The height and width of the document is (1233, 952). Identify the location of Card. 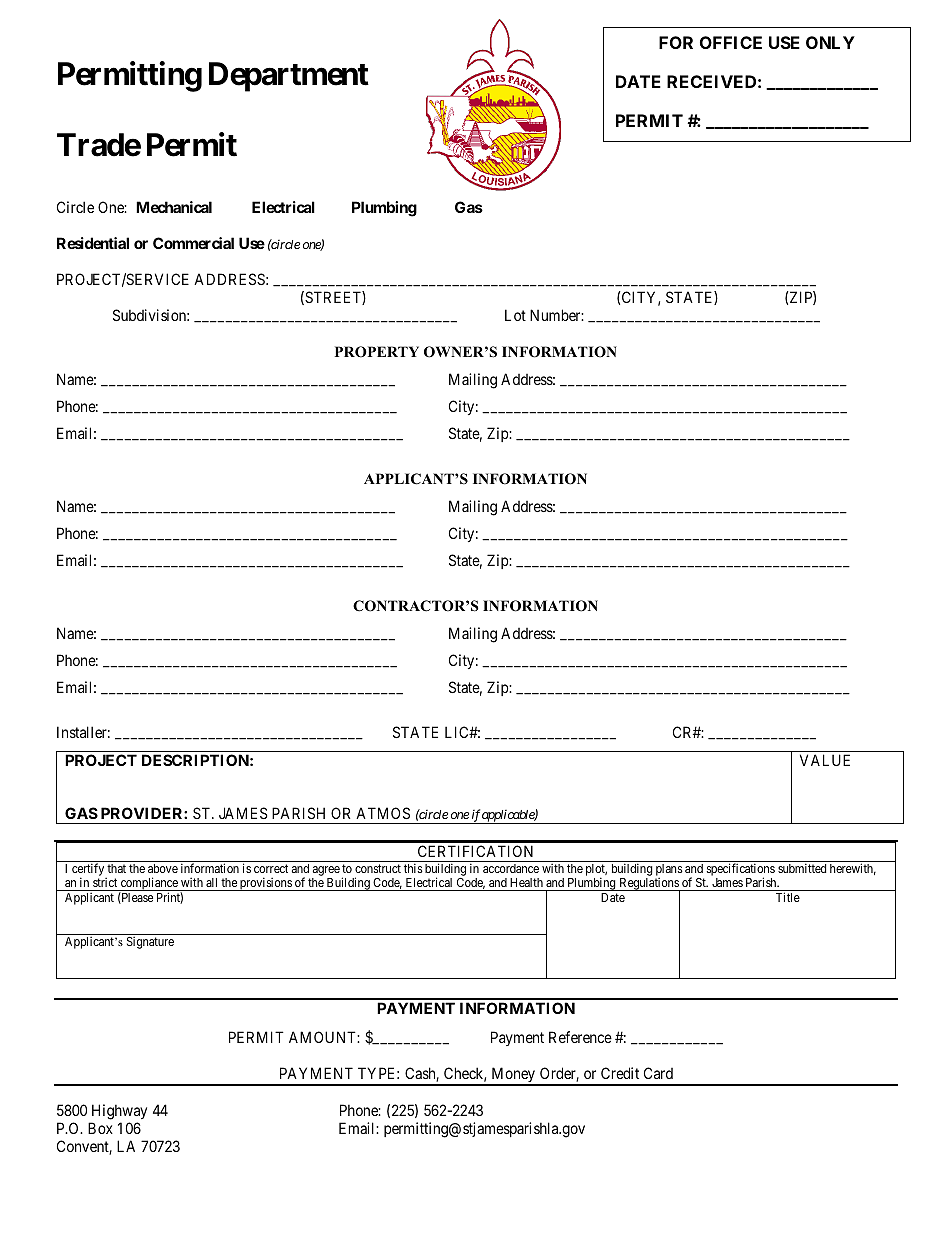
(658, 1073).
